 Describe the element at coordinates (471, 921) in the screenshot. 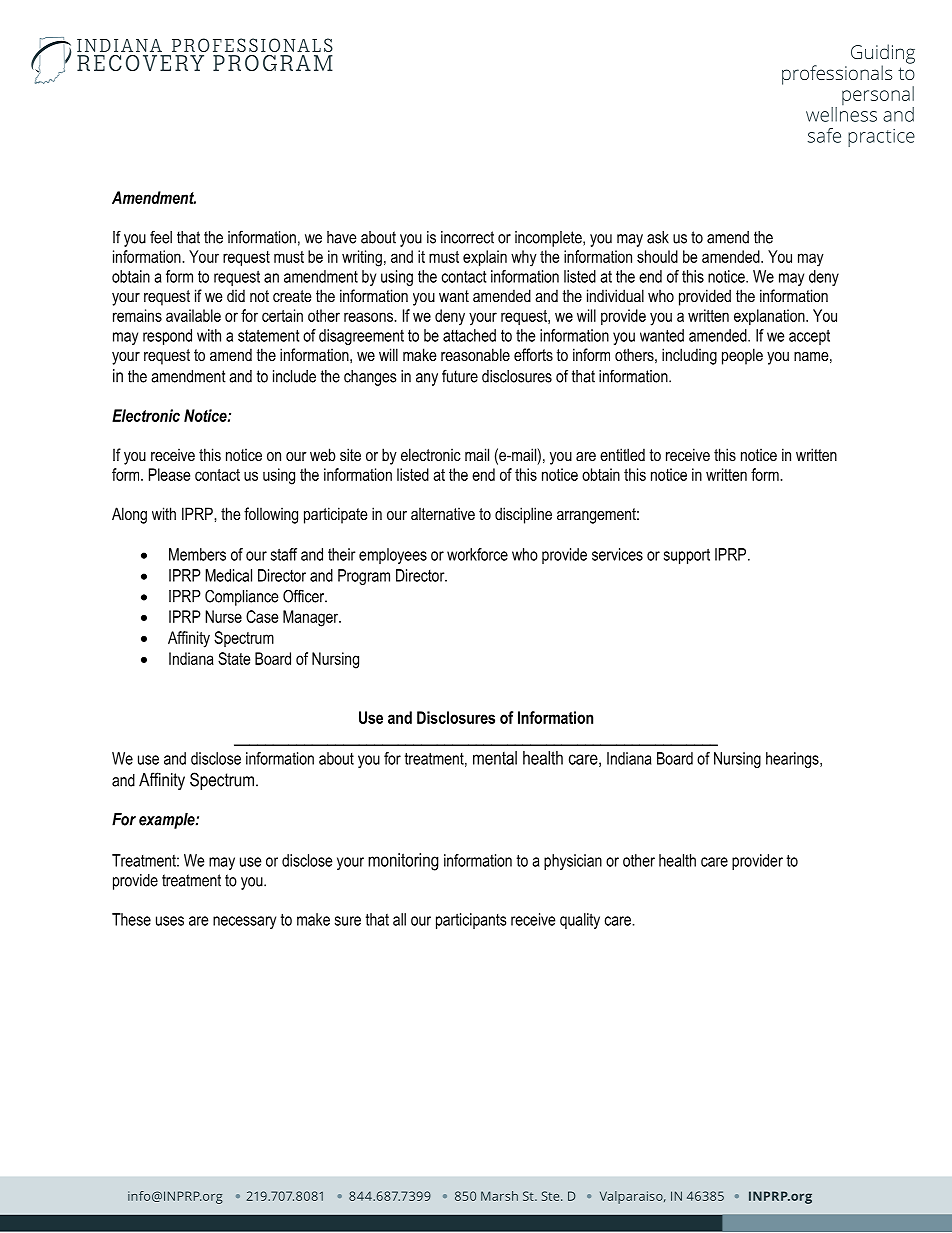

I see `participants` at that location.
